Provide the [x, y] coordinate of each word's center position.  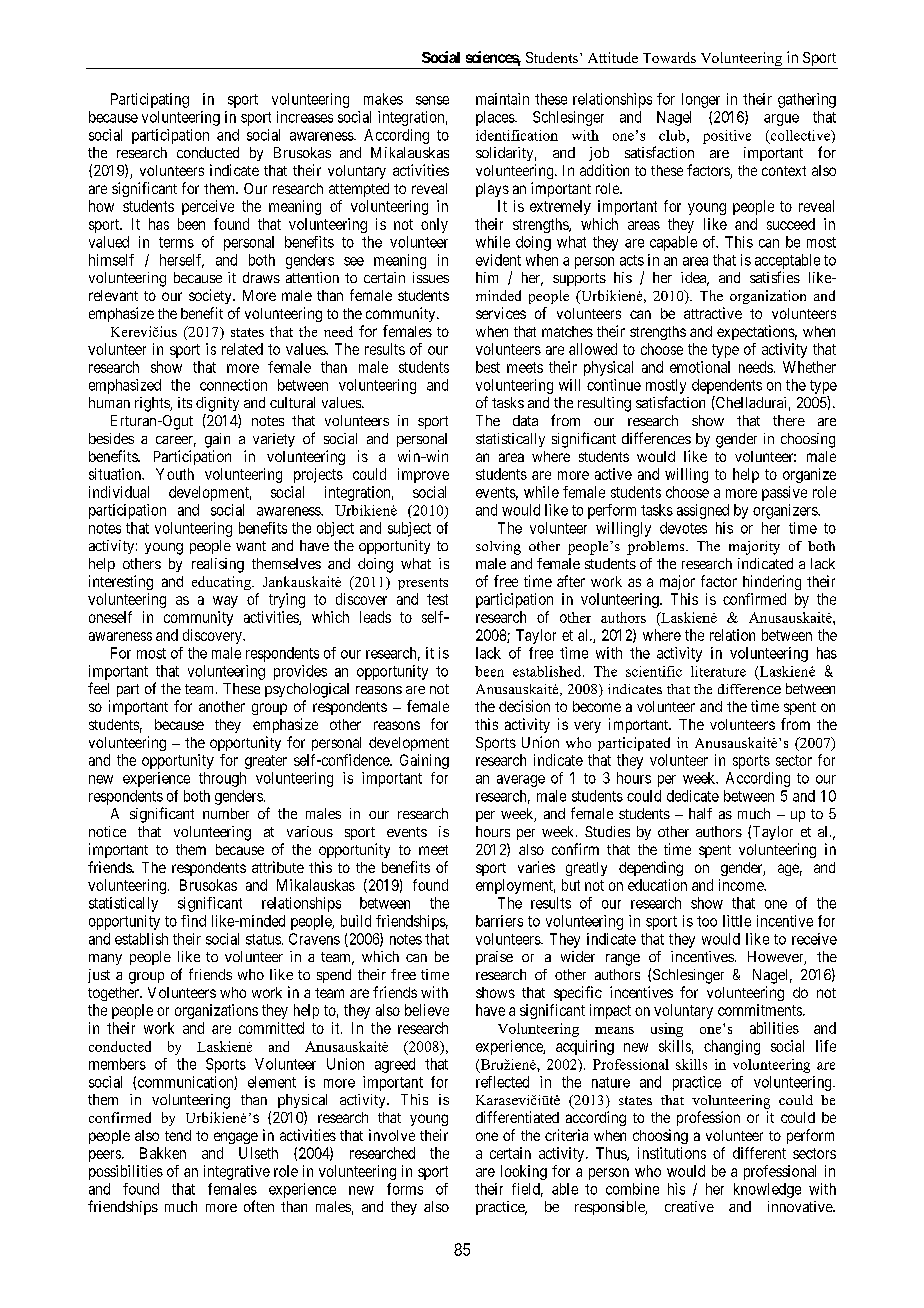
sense [432, 100]
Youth [175, 474]
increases [305, 117]
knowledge [767, 1190]
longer [701, 100]
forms [405, 1189]
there [789, 420]
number [226, 813]
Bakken [163, 1153]
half [700, 813]
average [521, 781]
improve [423, 475]
